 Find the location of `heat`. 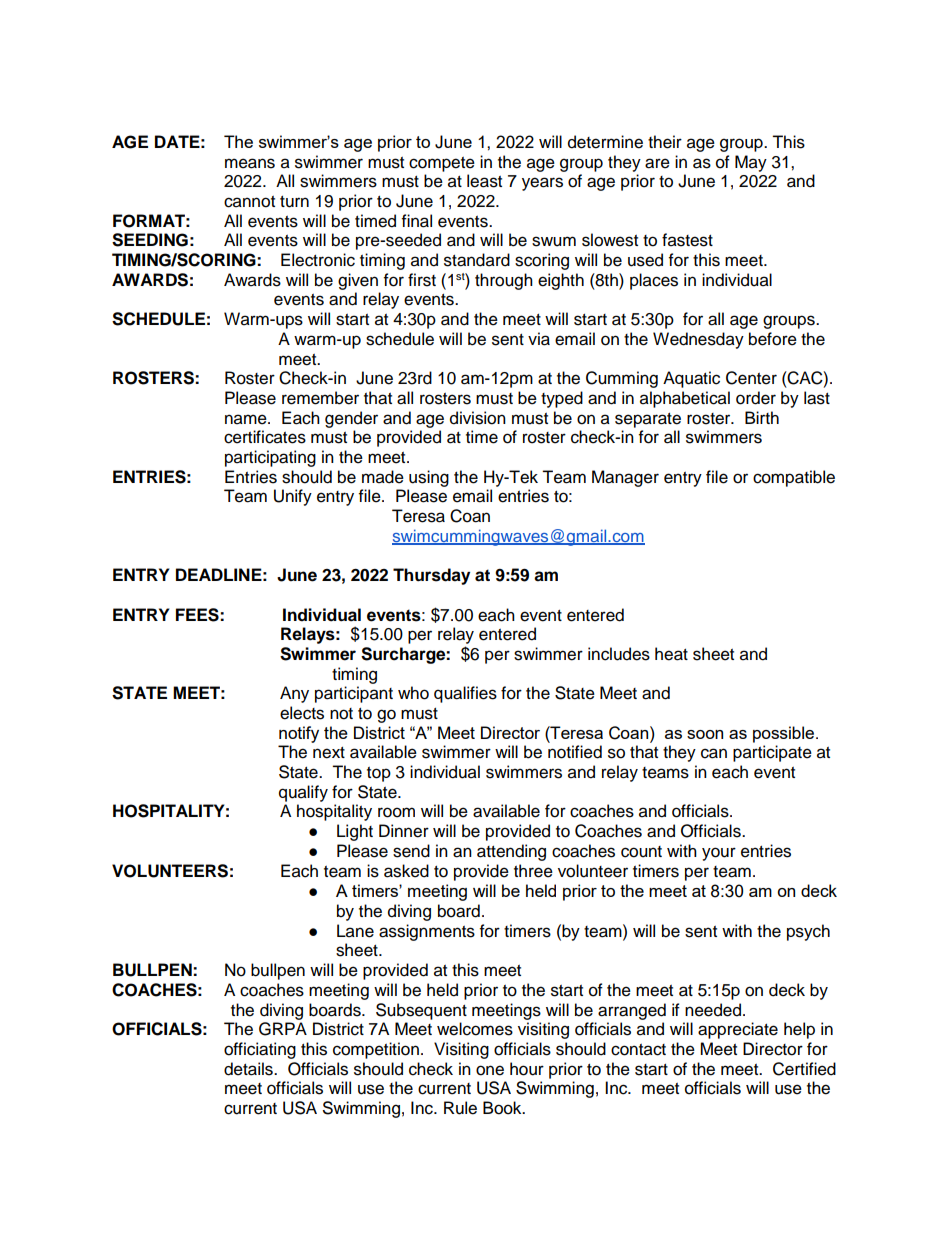

heat is located at coordinates (671, 654).
